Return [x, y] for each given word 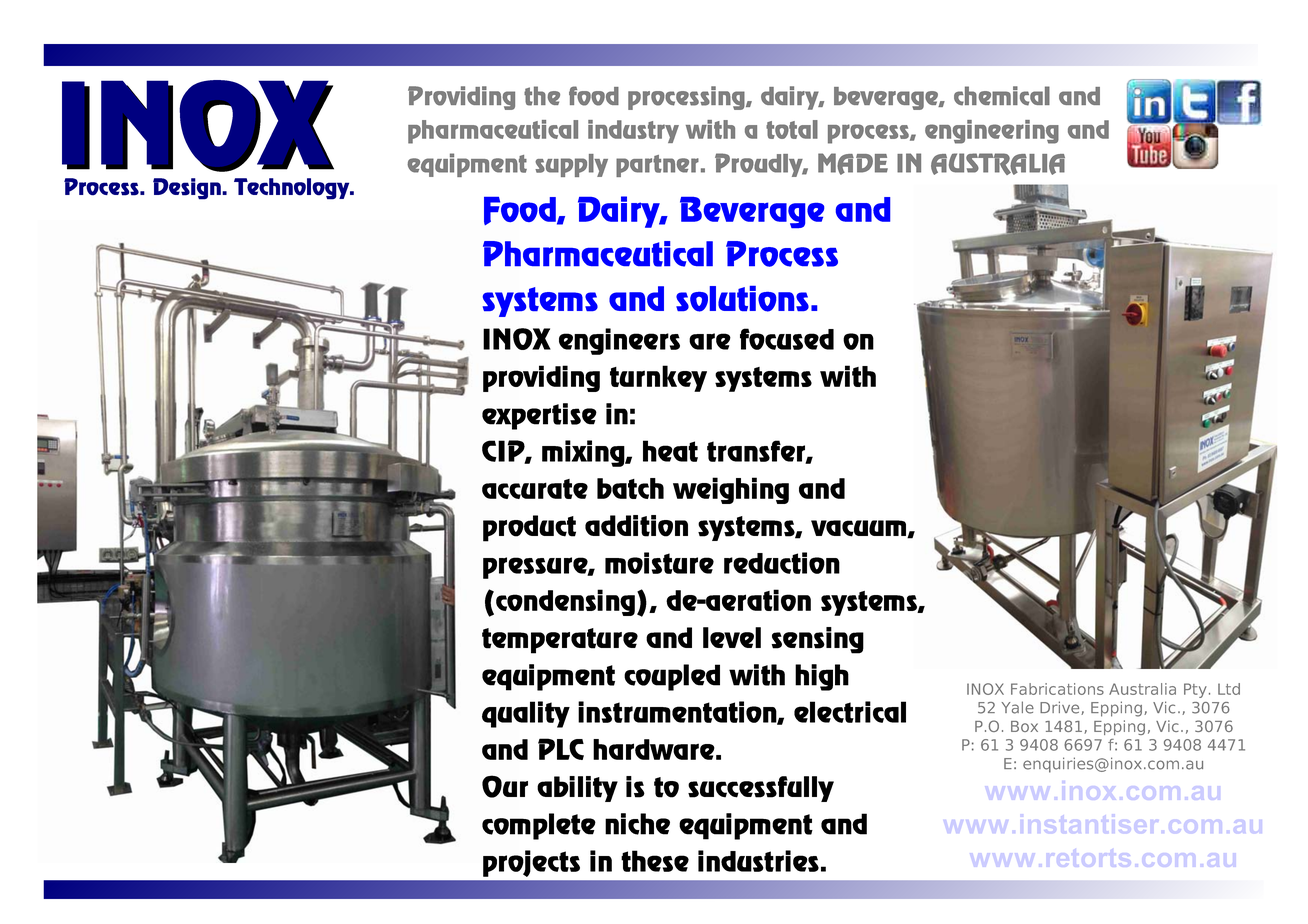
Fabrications [1057, 689]
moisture [659, 563]
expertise [539, 416]
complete [539, 826]
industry [633, 131]
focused [787, 339]
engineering [992, 132]
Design [188, 189]
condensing [565, 602]
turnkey [658, 378]
